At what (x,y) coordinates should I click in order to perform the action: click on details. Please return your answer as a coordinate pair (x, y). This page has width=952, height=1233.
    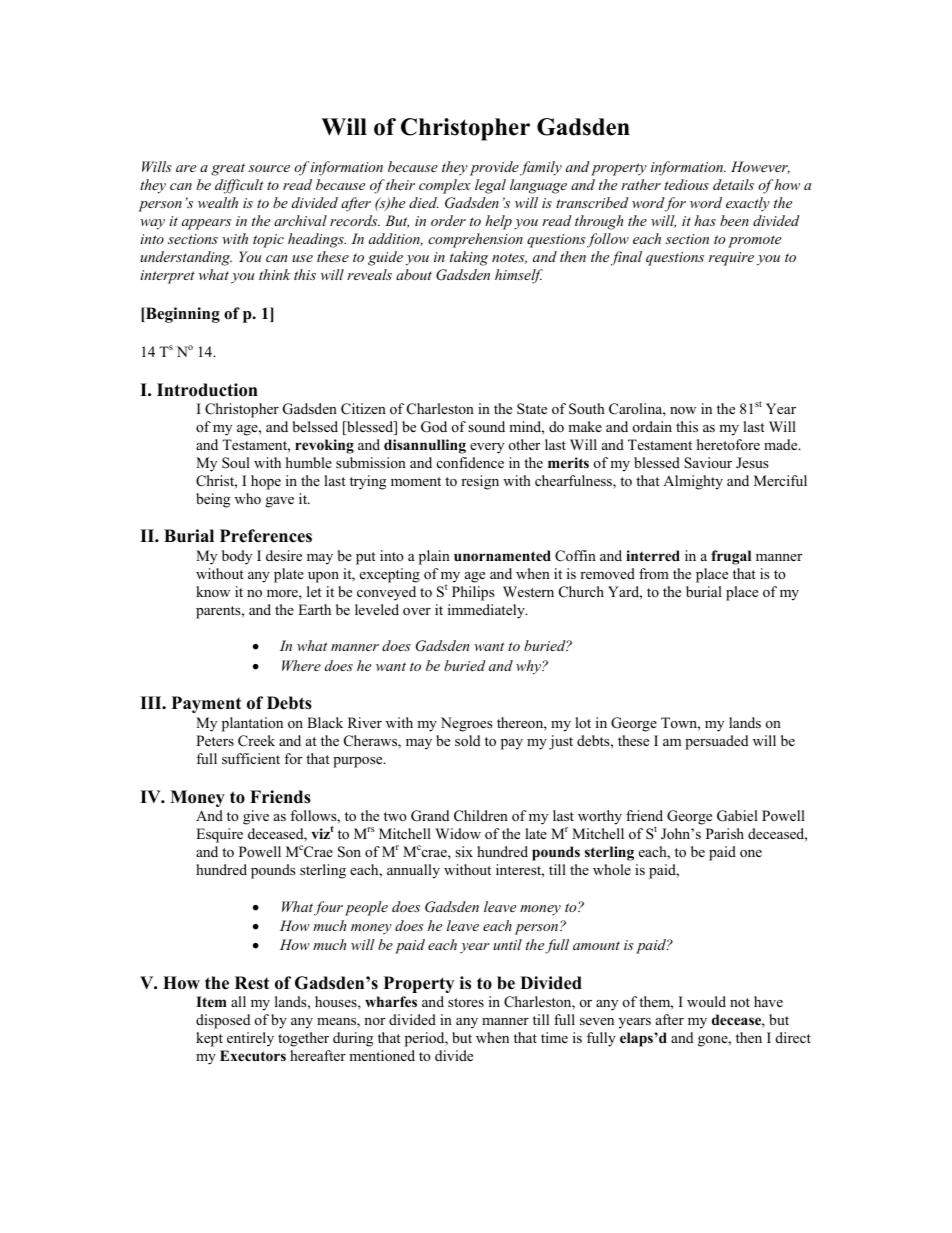
    Looking at the image, I should click on (733, 184).
